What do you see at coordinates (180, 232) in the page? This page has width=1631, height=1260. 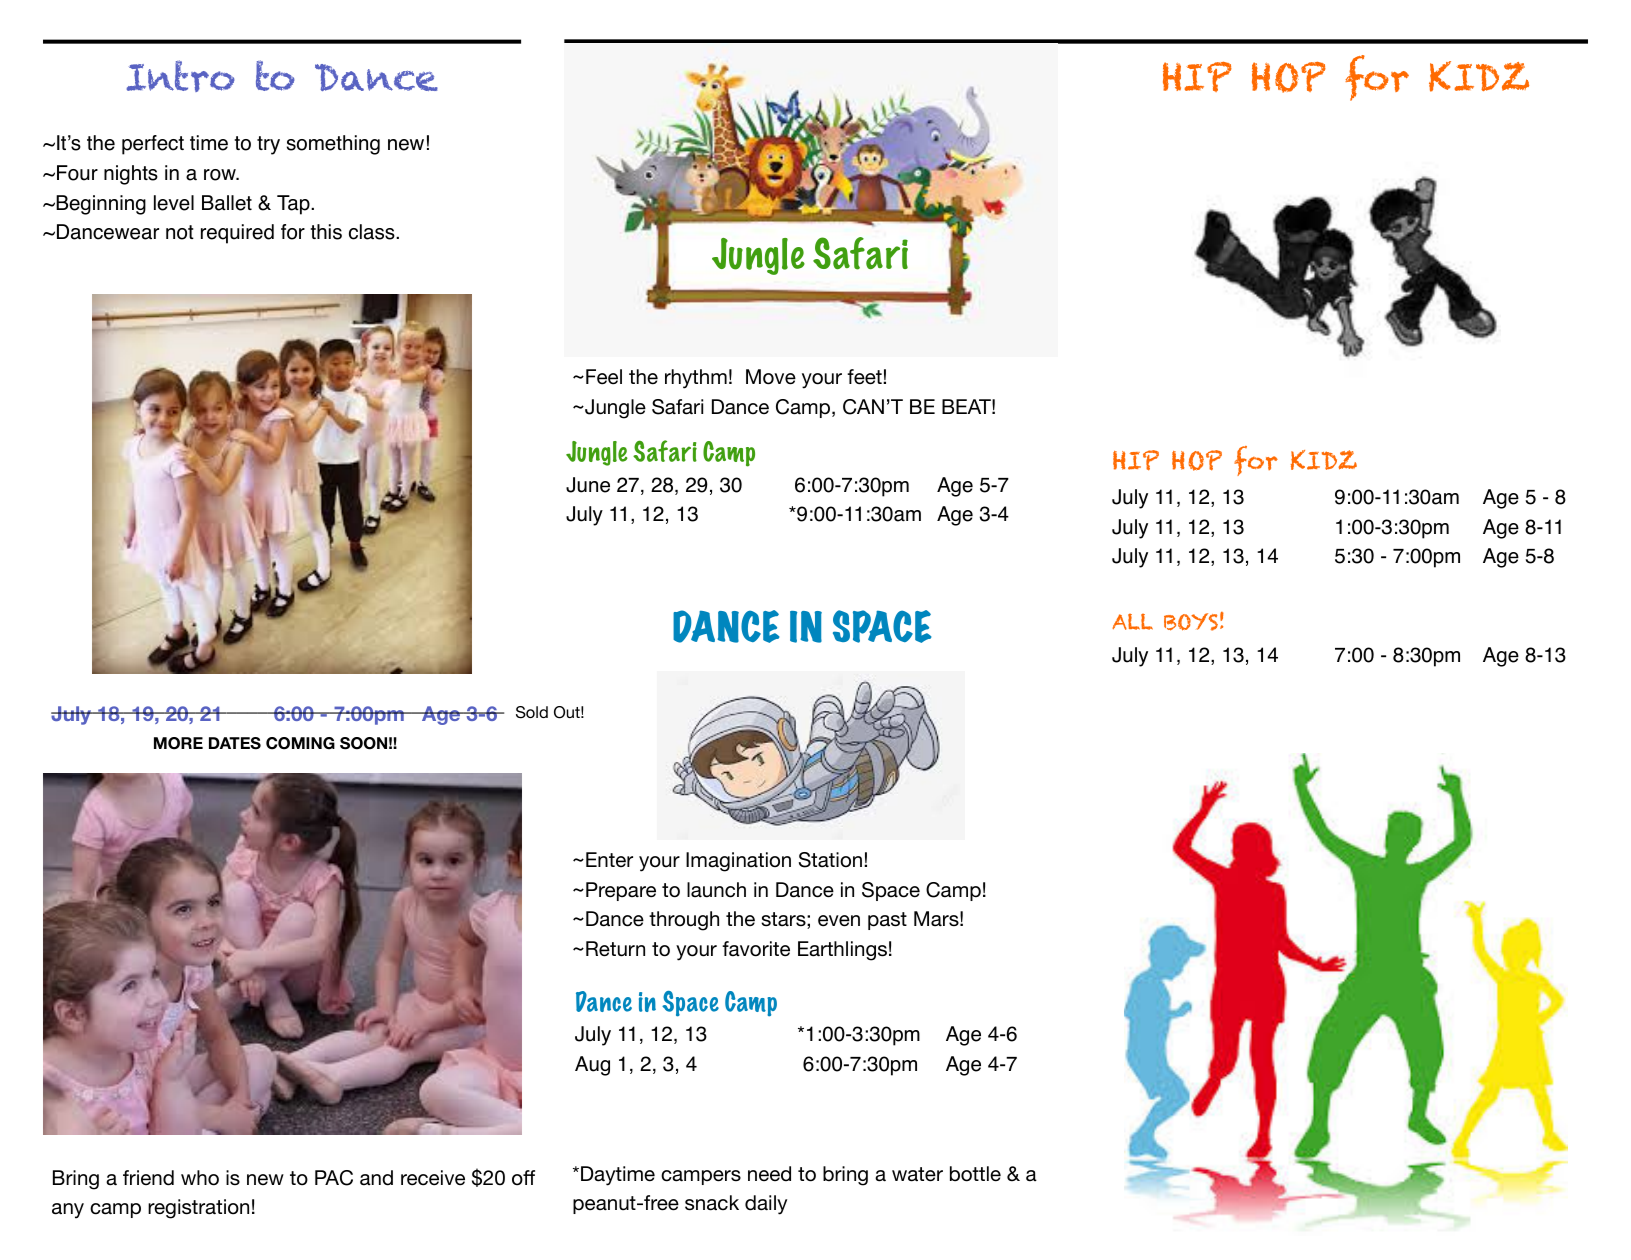 I see `not` at bounding box center [180, 232].
